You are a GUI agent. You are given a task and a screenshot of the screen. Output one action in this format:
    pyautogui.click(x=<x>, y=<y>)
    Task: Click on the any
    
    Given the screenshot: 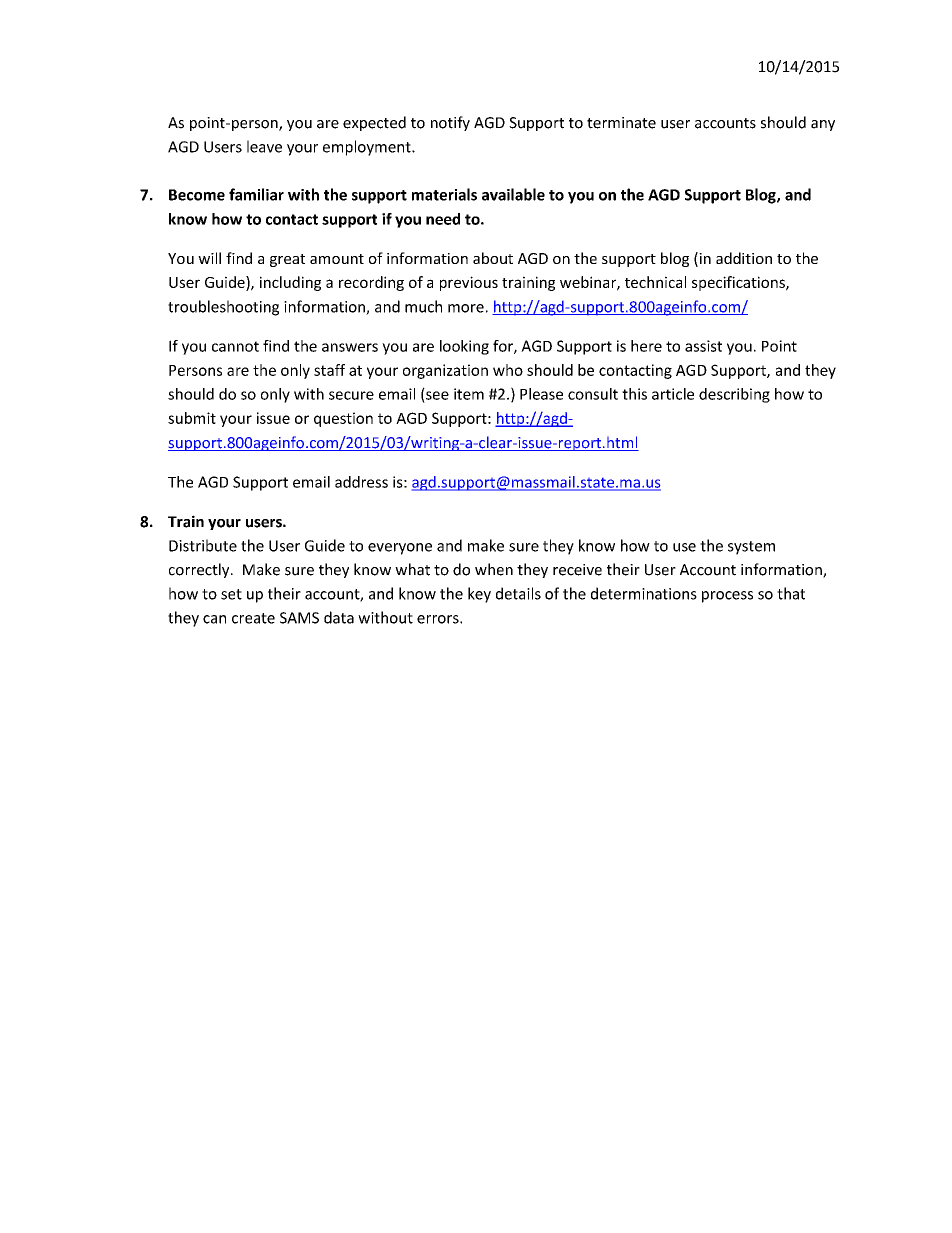 What is the action you would take?
    pyautogui.click(x=823, y=125)
